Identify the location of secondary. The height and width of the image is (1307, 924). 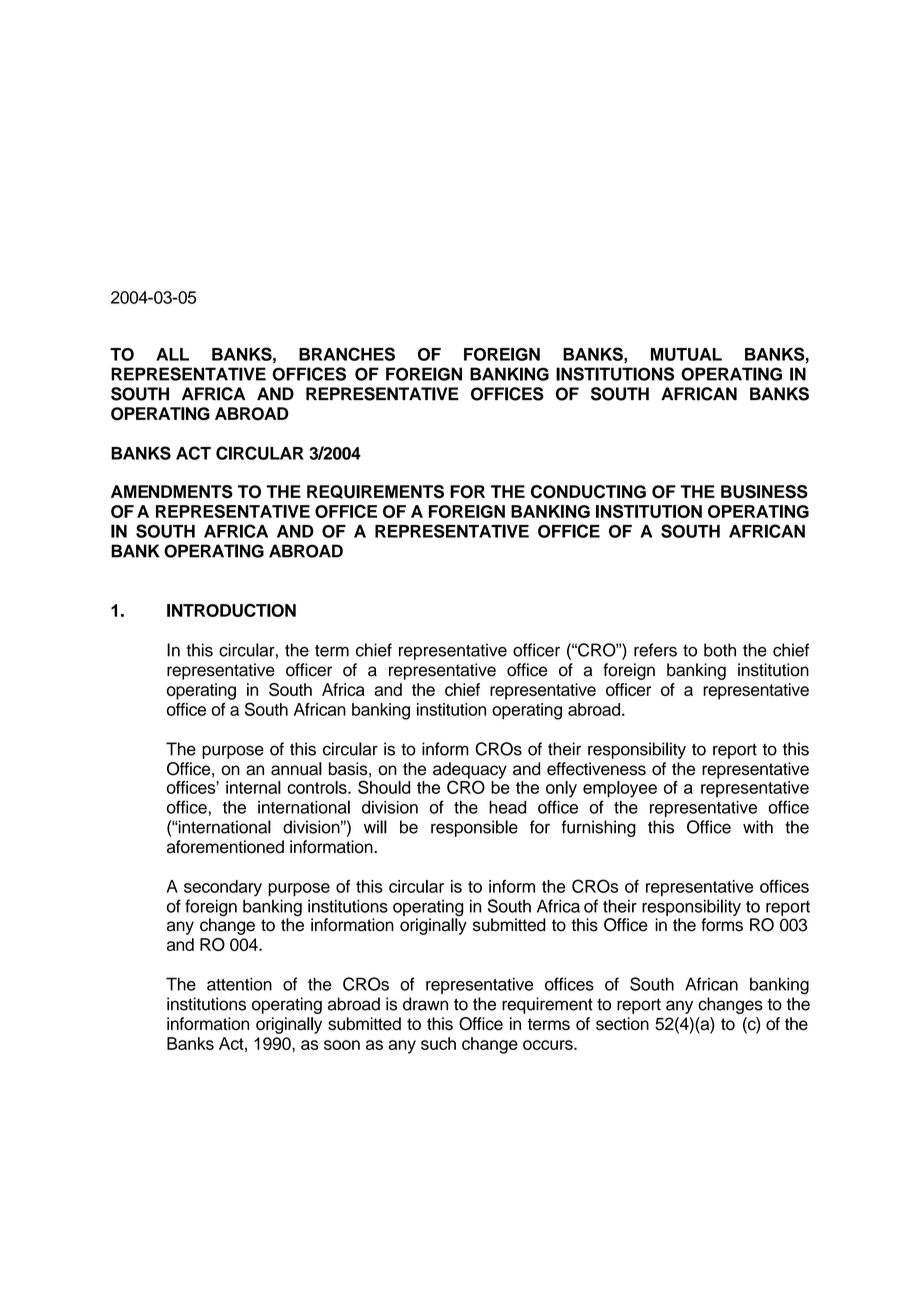
(223, 888).
